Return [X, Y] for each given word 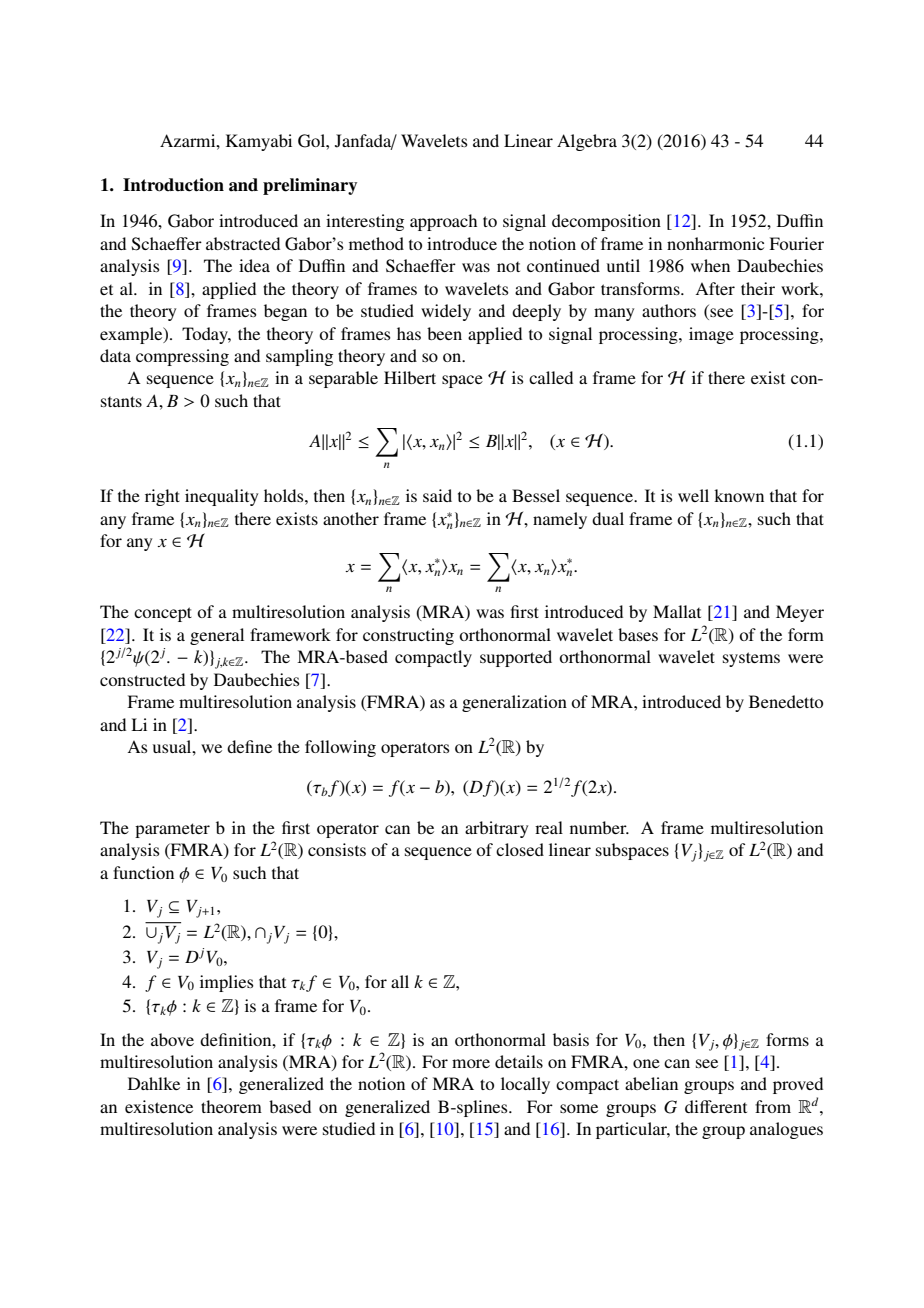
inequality [221, 497]
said [437, 495]
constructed [142, 679]
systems [751, 659]
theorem [231, 1106]
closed [520, 849]
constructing [408, 636]
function [143, 872]
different [716, 1106]
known [739, 495]
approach [443, 222]
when [710, 265]
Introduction [173, 185]
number [599, 827]
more [471, 1063]
